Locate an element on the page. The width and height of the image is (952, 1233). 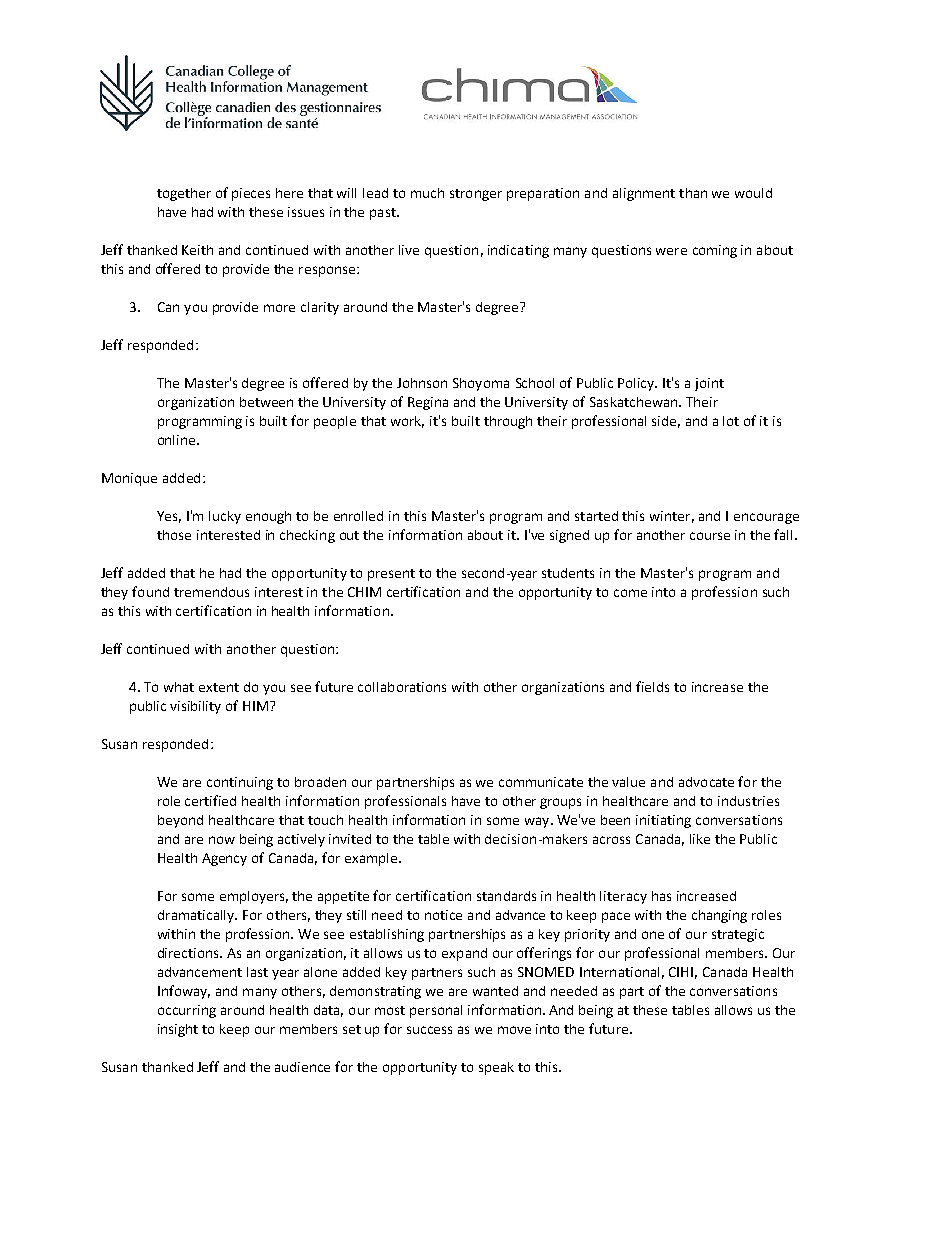
collaborations is located at coordinates (402, 687).
